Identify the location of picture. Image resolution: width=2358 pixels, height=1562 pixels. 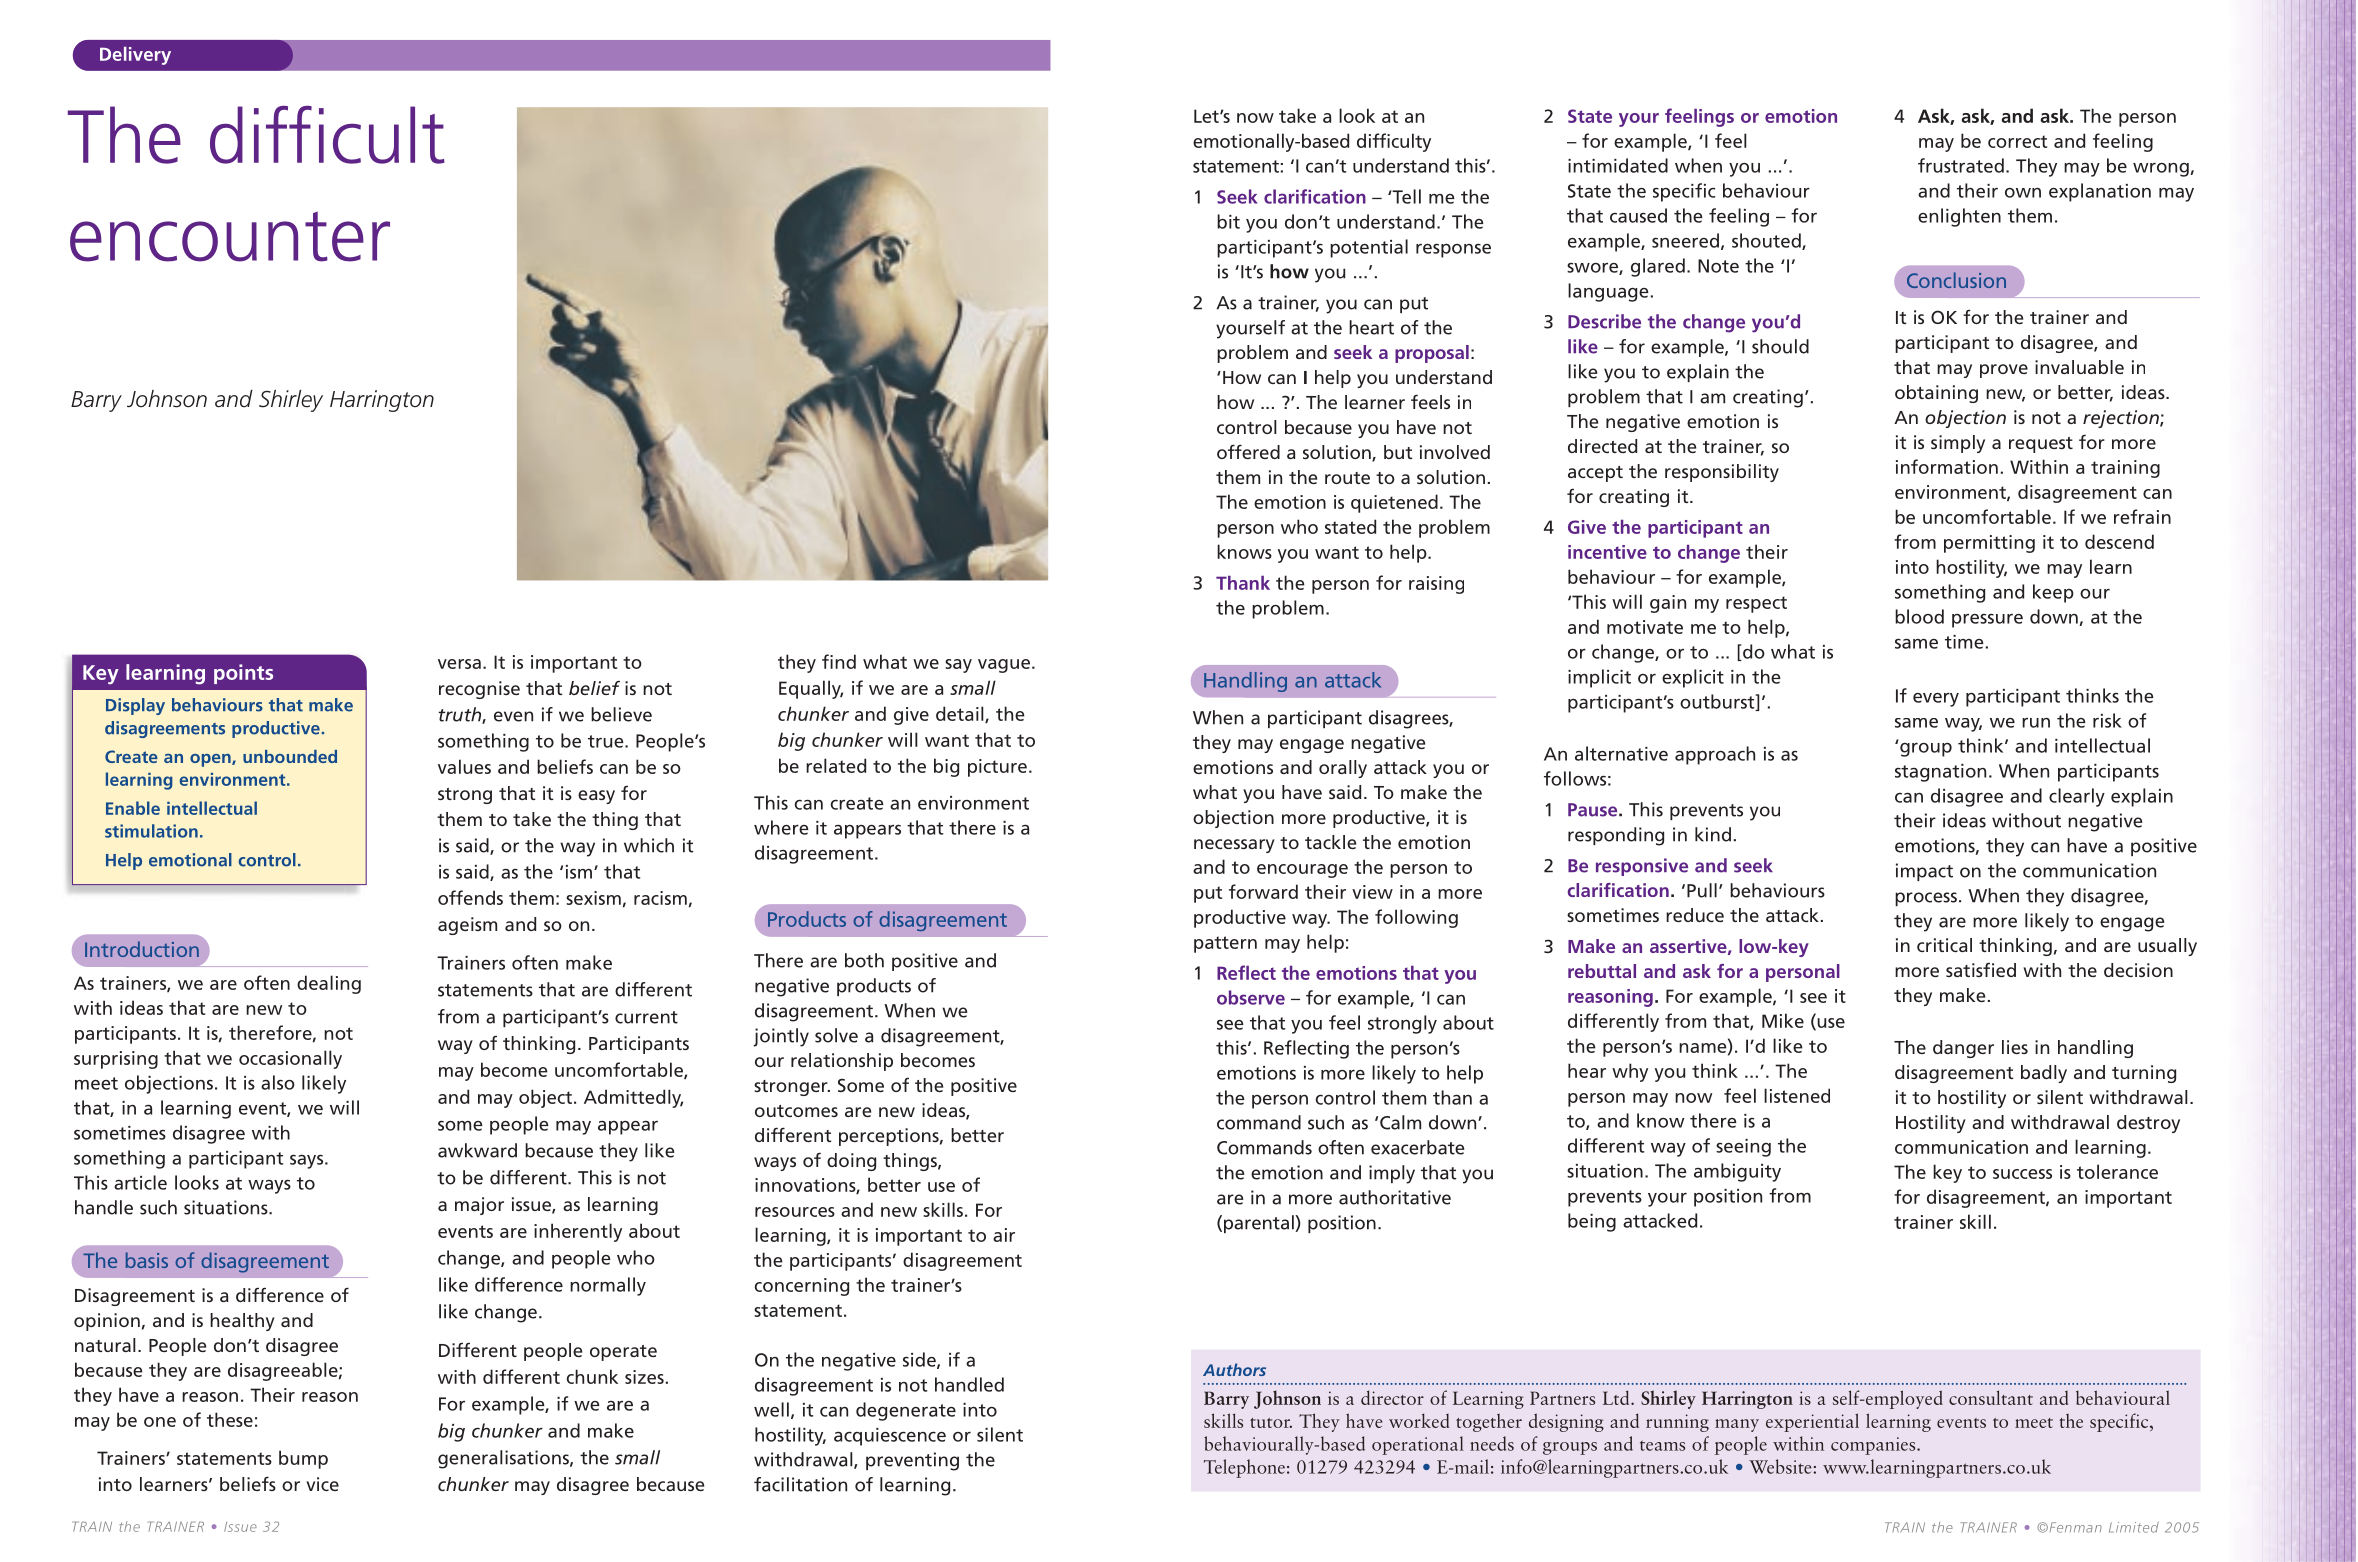
(997, 768).
